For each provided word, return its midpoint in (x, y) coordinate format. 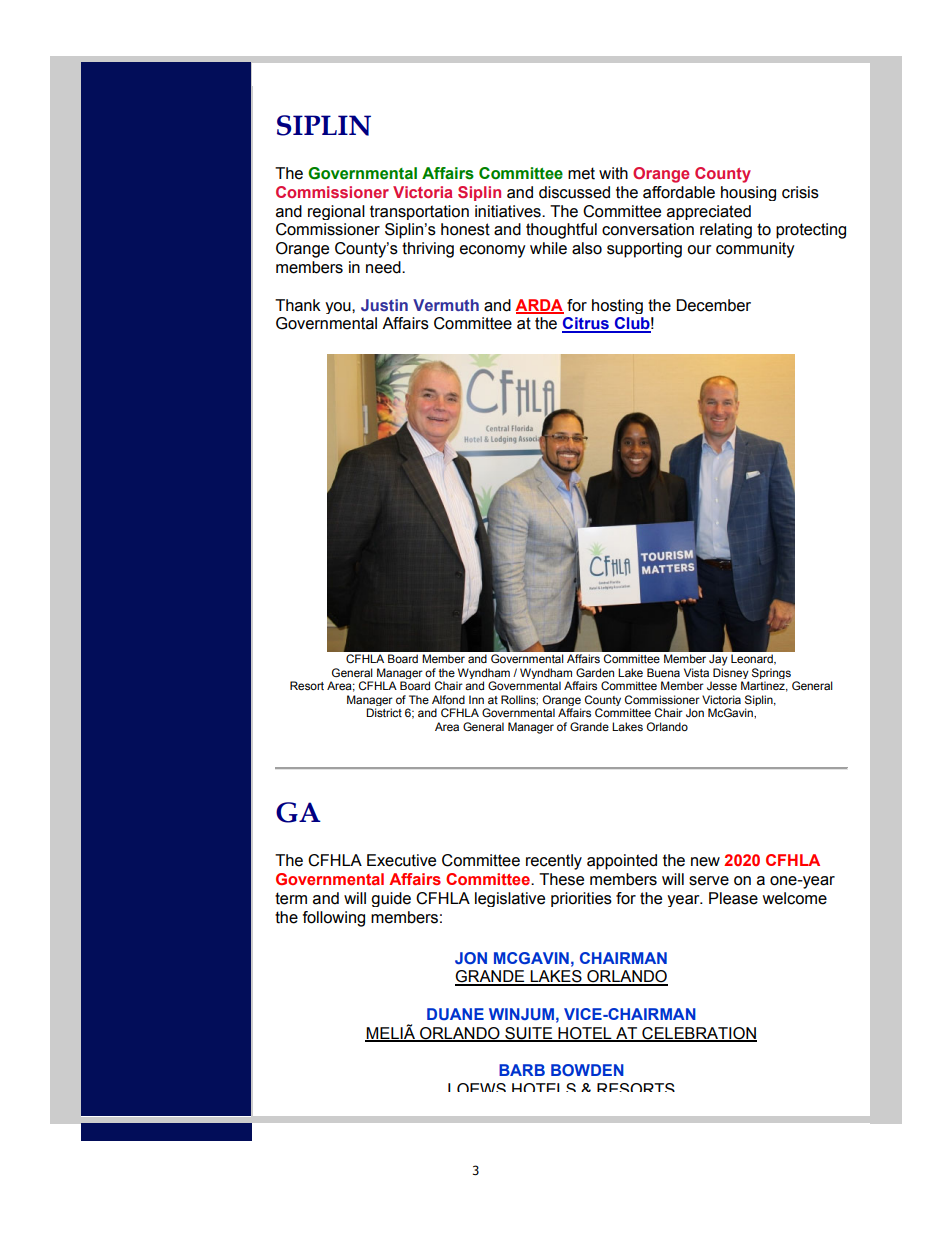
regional (336, 212)
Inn (476, 699)
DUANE (455, 1014)
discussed (574, 192)
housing (748, 193)
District (384, 712)
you (339, 308)
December (714, 305)
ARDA (539, 306)
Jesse (722, 685)
